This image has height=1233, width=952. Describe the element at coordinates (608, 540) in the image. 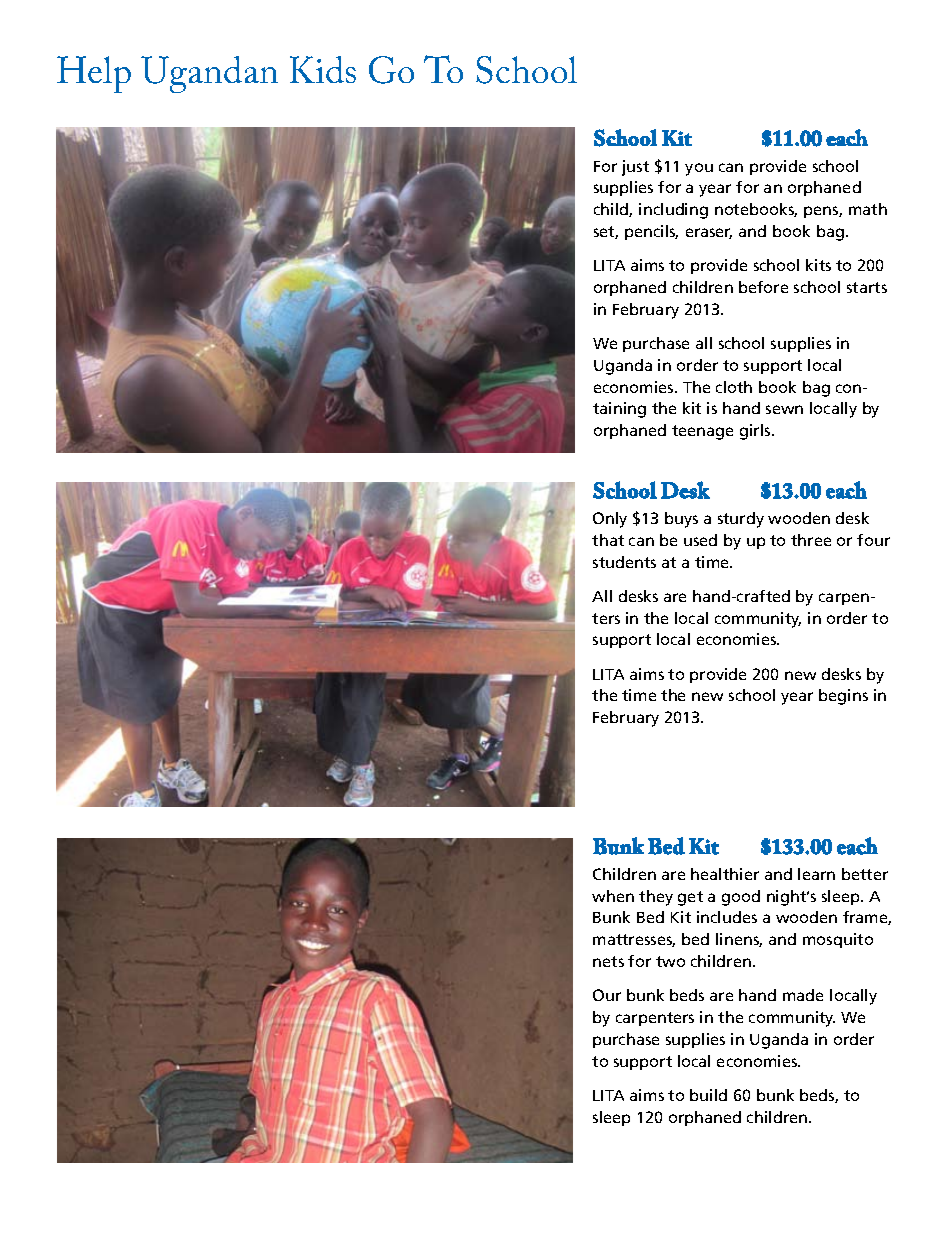

I see `that` at that location.
